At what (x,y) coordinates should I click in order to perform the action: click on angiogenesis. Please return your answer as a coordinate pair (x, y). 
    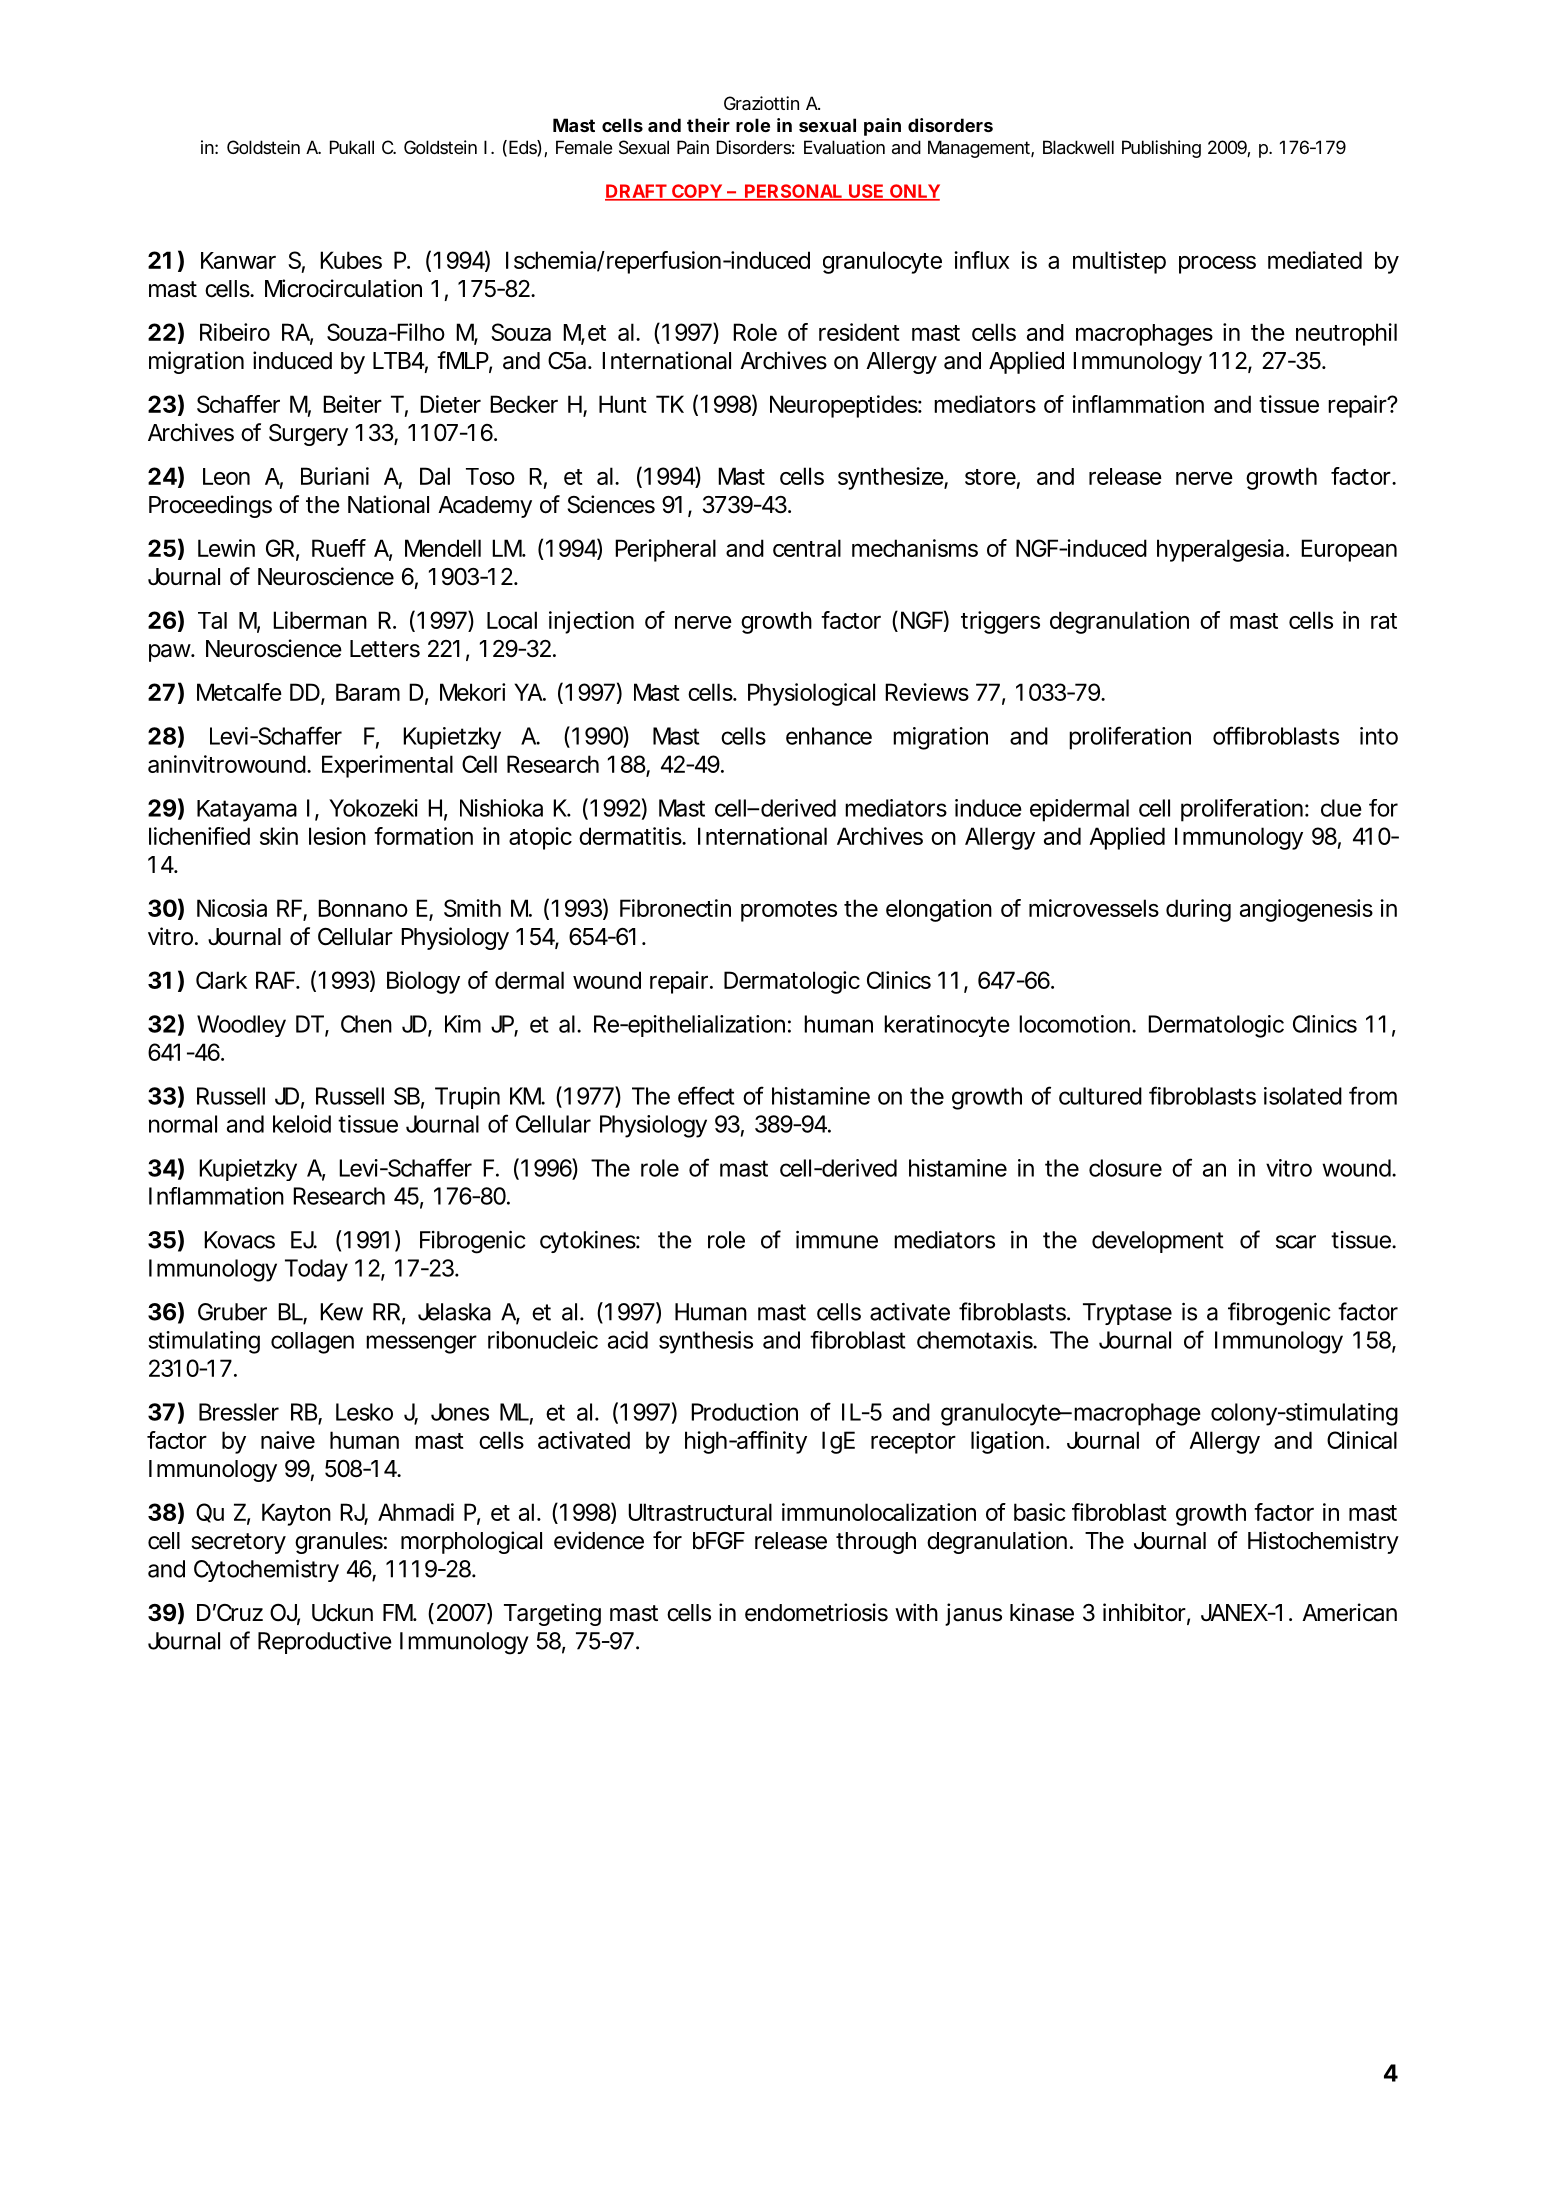
    Looking at the image, I should click on (1306, 910).
